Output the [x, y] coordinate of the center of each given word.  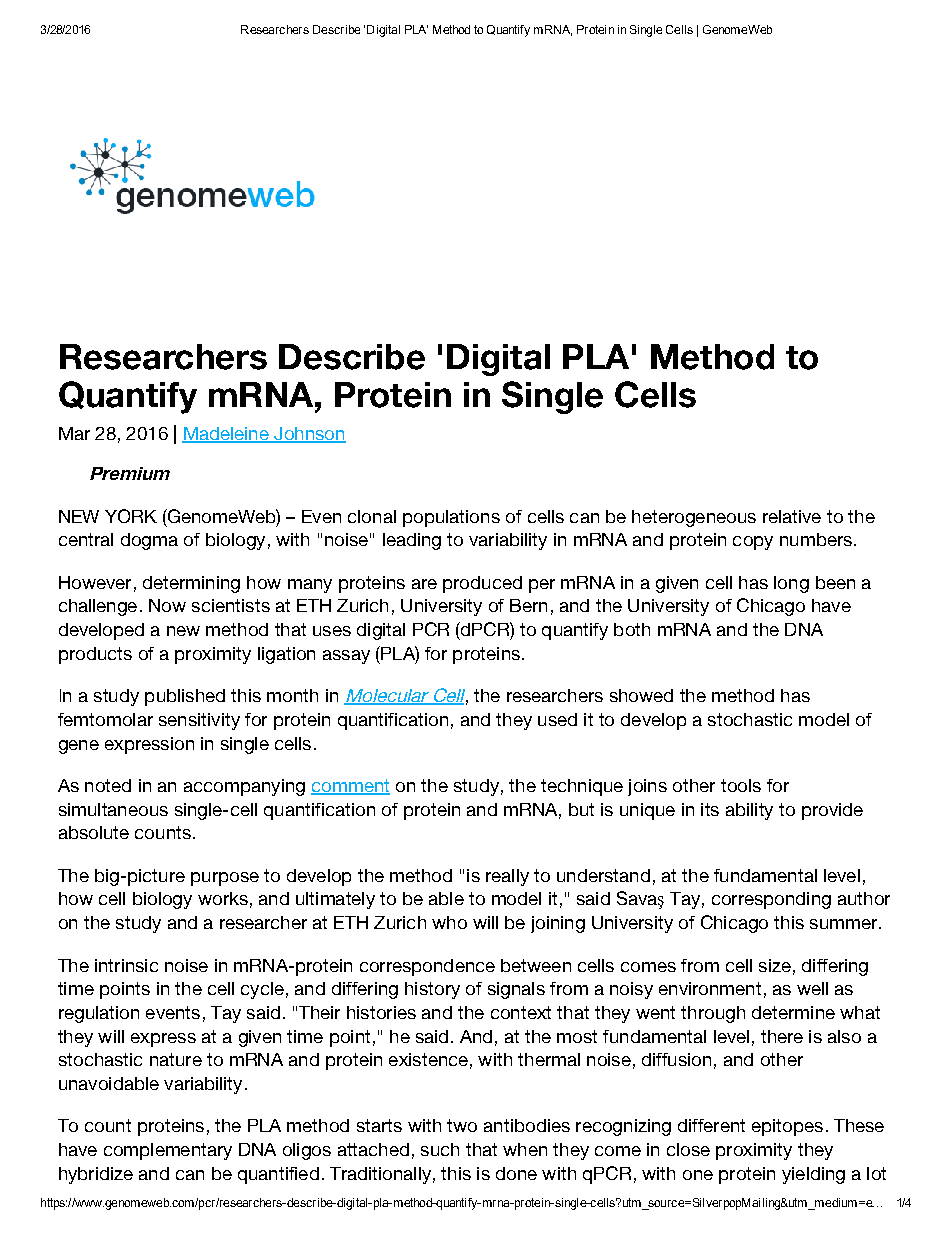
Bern [528, 605]
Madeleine [226, 435]
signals [516, 990]
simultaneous [113, 809]
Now [167, 605]
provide [832, 811]
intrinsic [126, 965]
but [581, 809]
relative [792, 516]
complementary [168, 1151]
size [775, 965]
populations [451, 518]
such [440, 1149]
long [791, 584]
